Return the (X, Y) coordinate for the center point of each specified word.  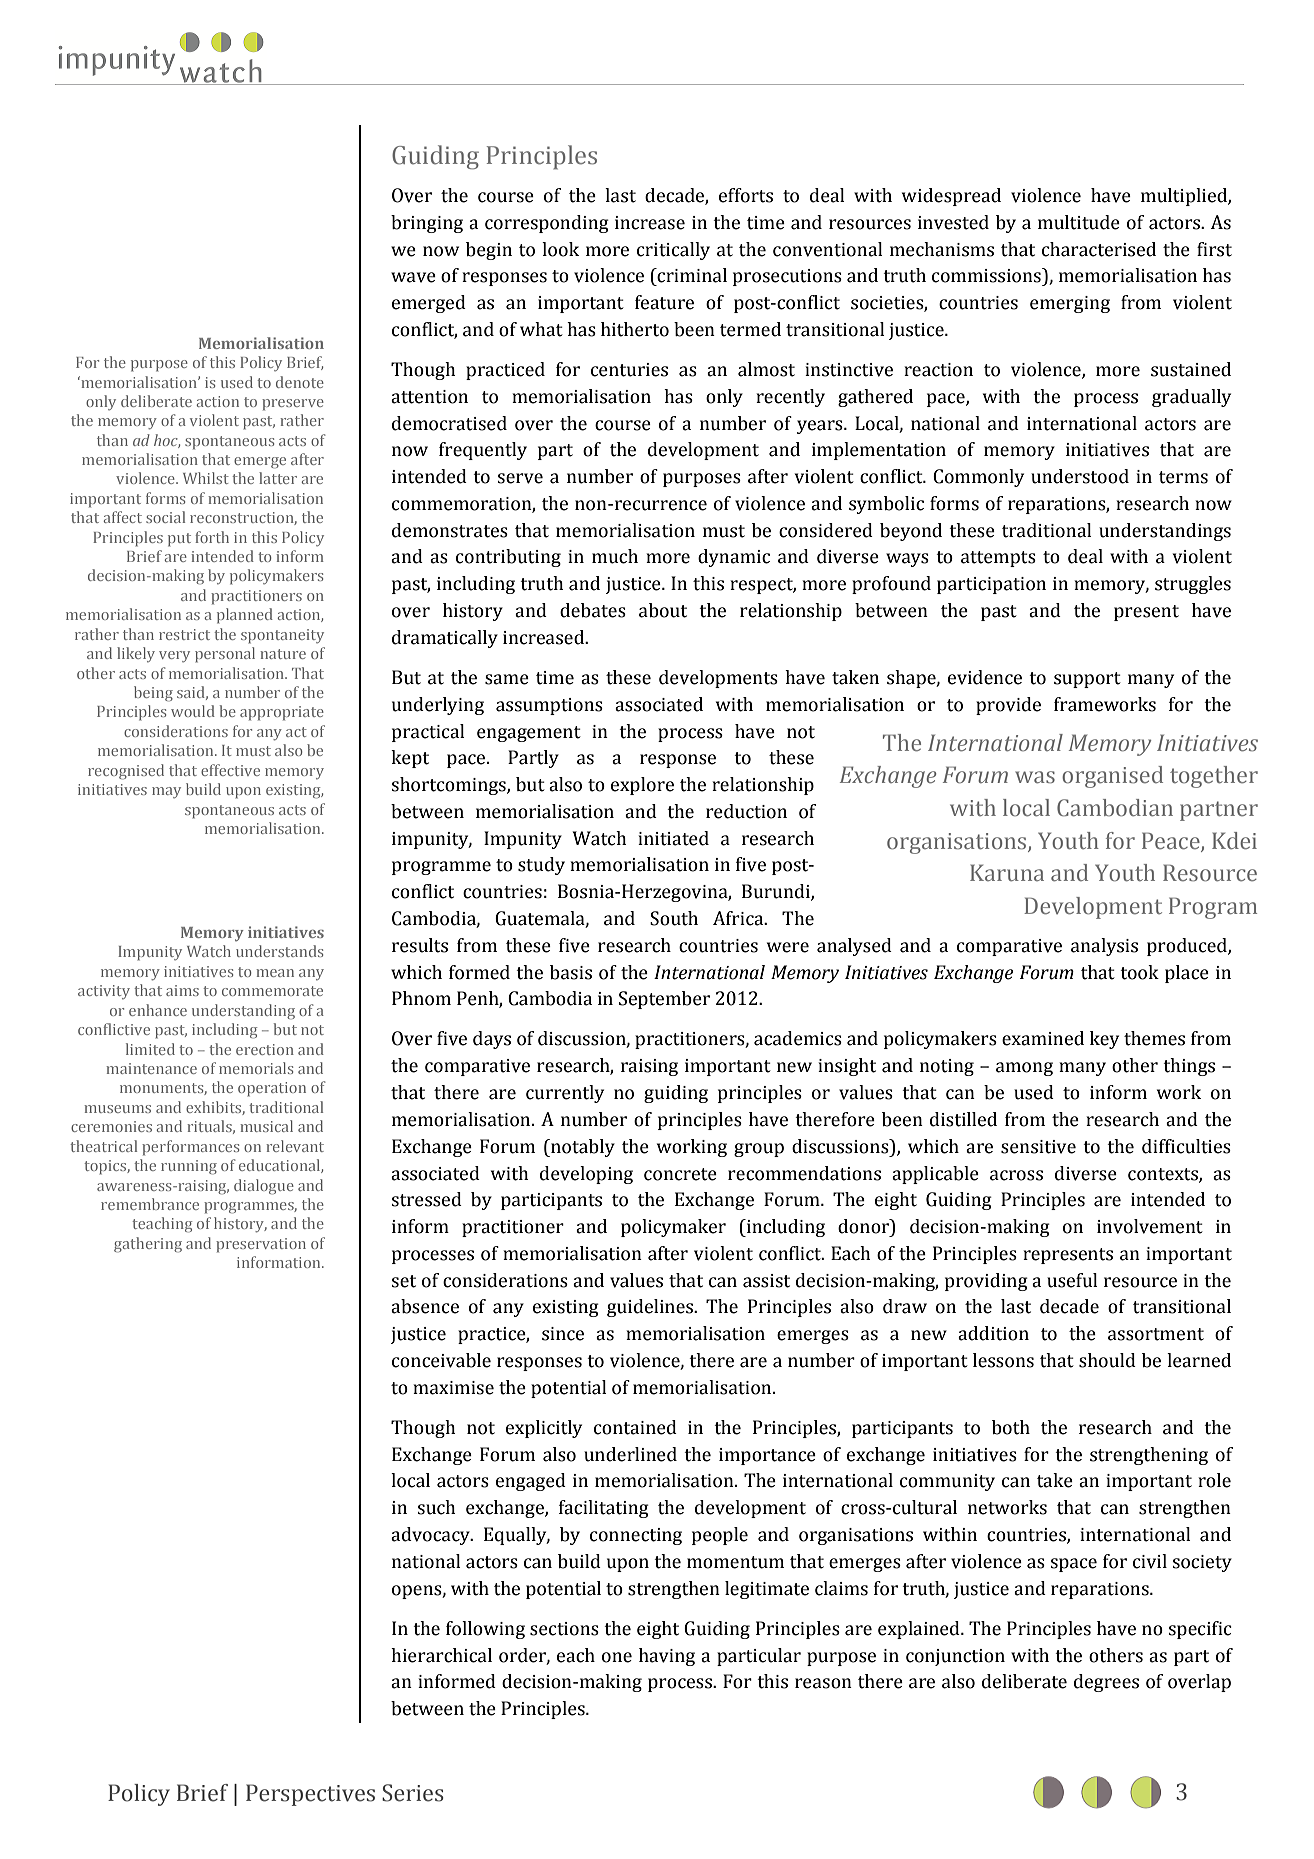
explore (642, 786)
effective (230, 770)
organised (1112, 777)
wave (413, 277)
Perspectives (310, 1795)
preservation (261, 1245)
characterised (1099, 249)
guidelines (651, 1308)
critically (673, 251)
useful (1072, 1280)
